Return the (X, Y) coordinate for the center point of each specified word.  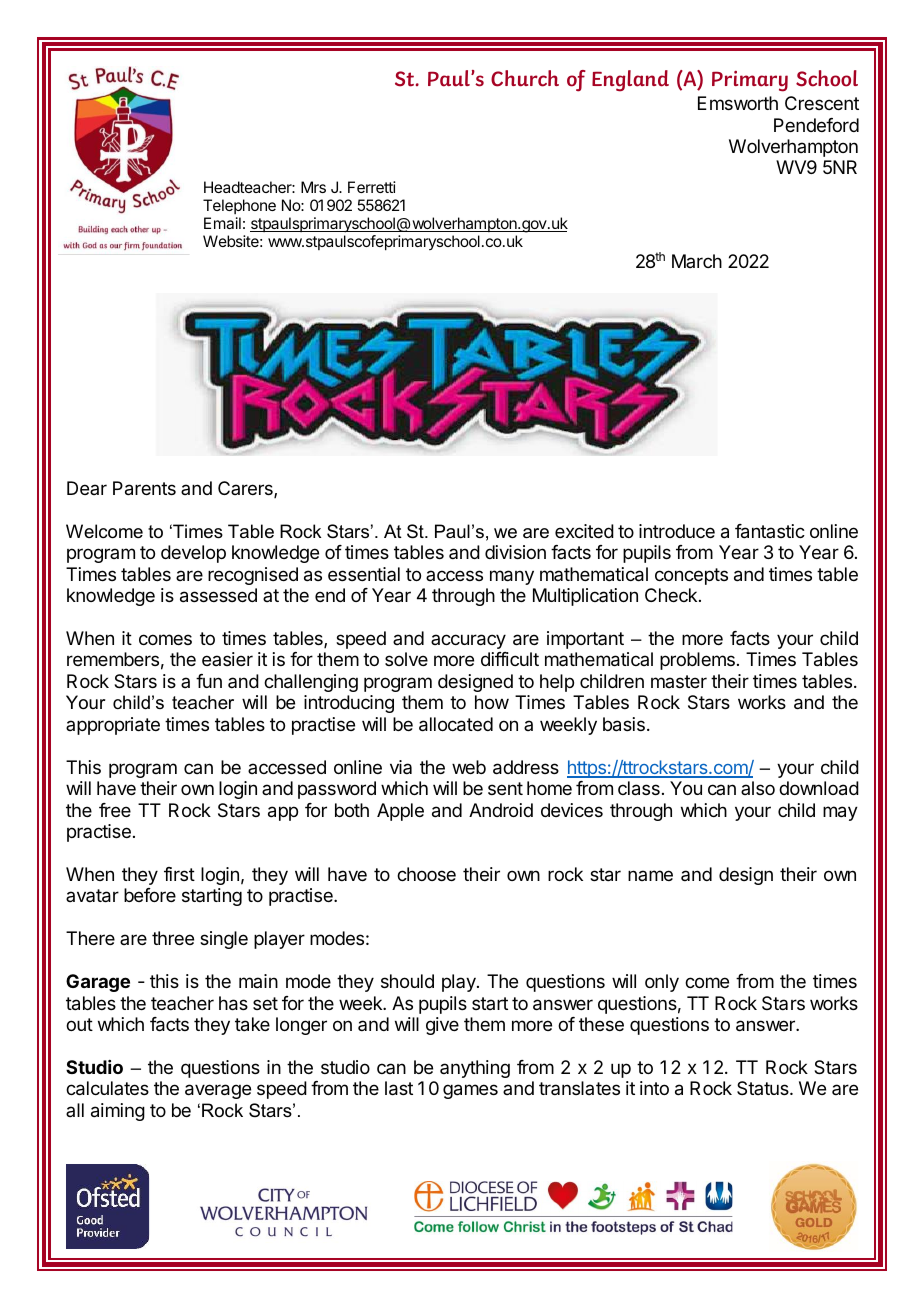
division (515, 552)
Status (764, 1088)
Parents (144, 488)
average (218, 1091)
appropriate (113, 726)
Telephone (239, 206)
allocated (456, 724)
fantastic (770, 531)
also (758, 788)
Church (525, 78)
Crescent (822, 103)
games (470, 1091)
